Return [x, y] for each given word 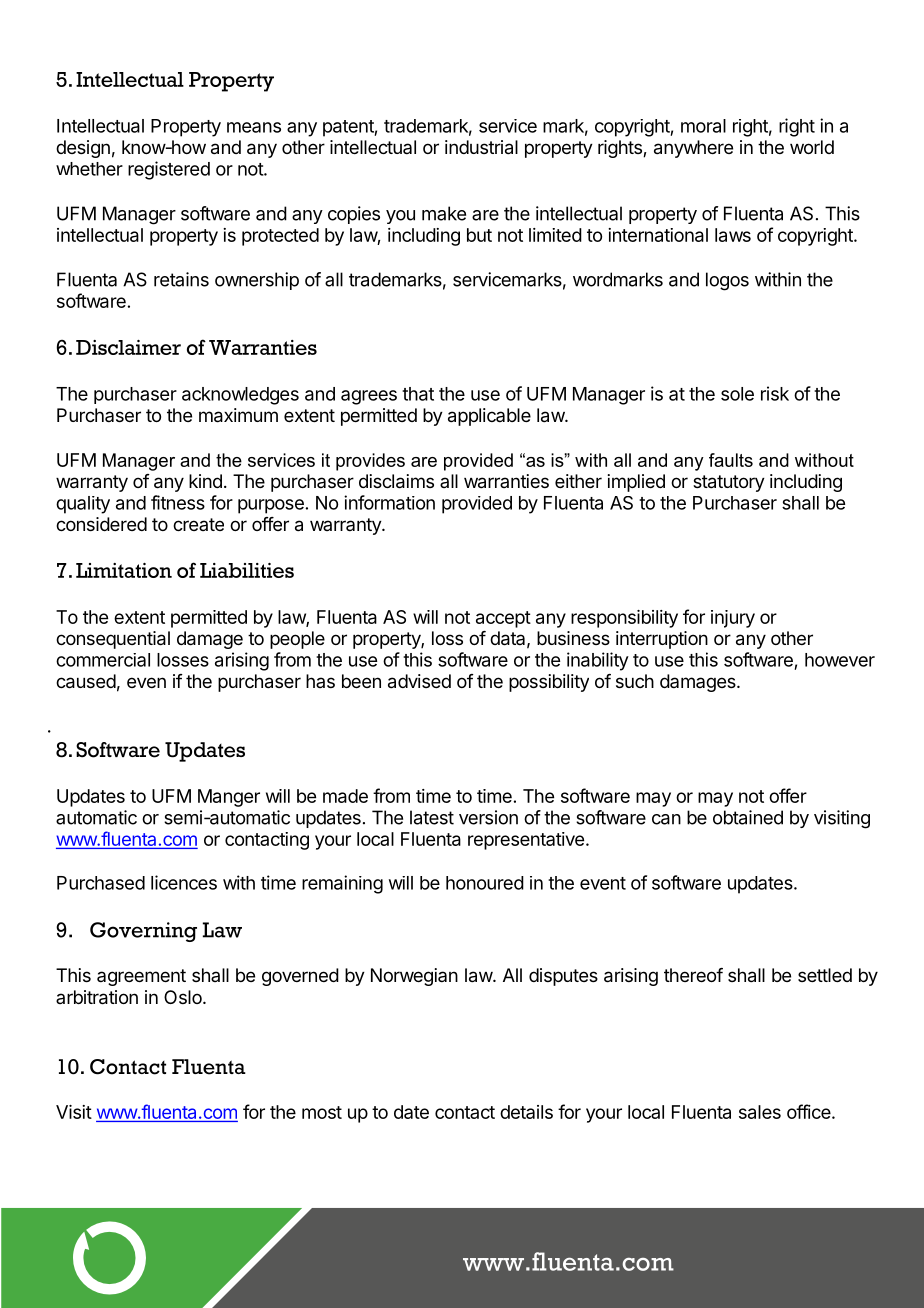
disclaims [396, 481]
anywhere [693, 149]
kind [205, 481]
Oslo [184, 997]
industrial [481, 147]
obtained [748, 817]
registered [169, 170]
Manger [229, 798]
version [488, 817]
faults [731, 460]
